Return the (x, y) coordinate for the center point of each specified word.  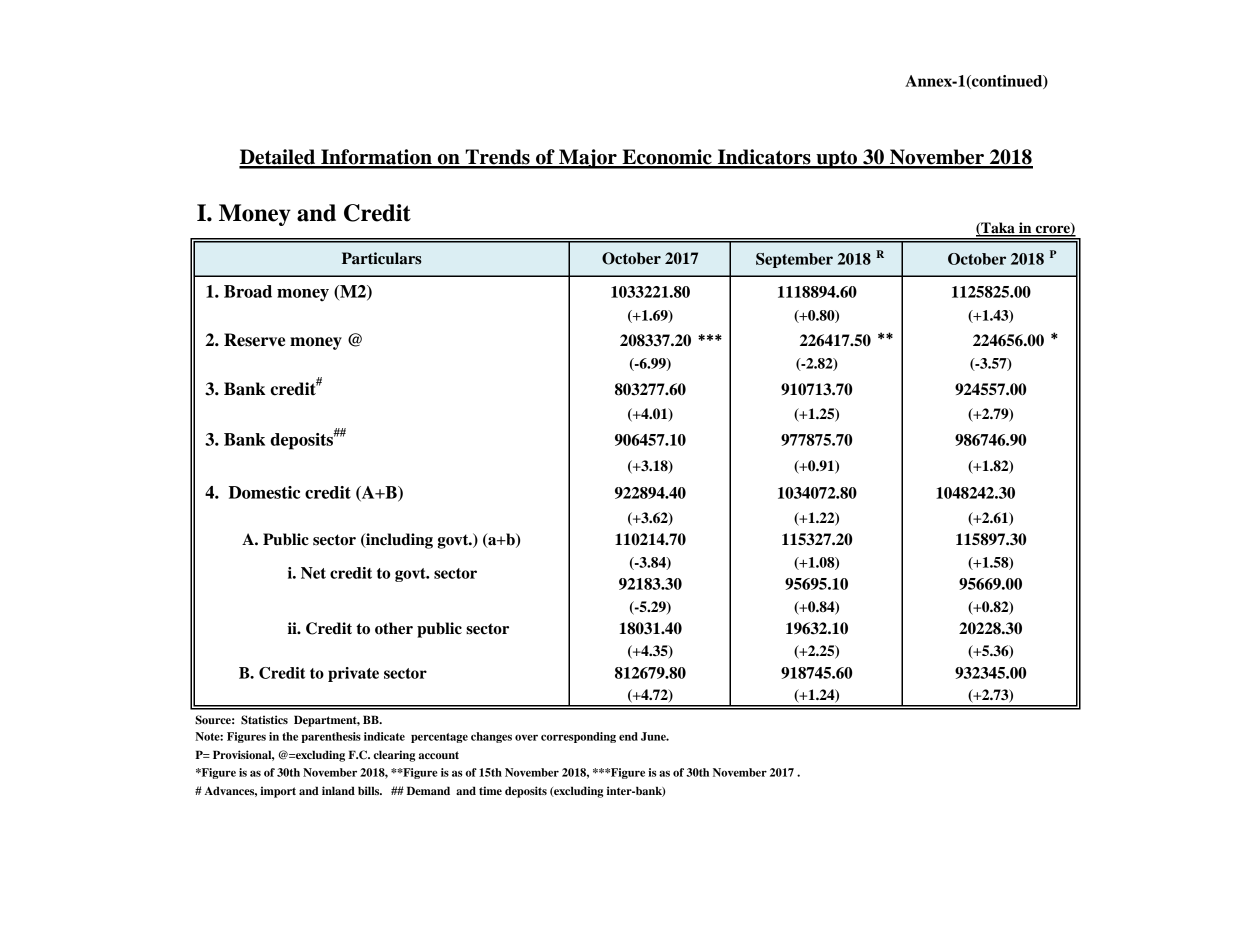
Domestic (264, 492)
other (394, 628)
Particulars (382, 258)
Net (313, 573)
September (794, 260)
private (353, 674)
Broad (248, 291)
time (490, 790)
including (398, 541)
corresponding (578, 737)
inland (338, 790)
